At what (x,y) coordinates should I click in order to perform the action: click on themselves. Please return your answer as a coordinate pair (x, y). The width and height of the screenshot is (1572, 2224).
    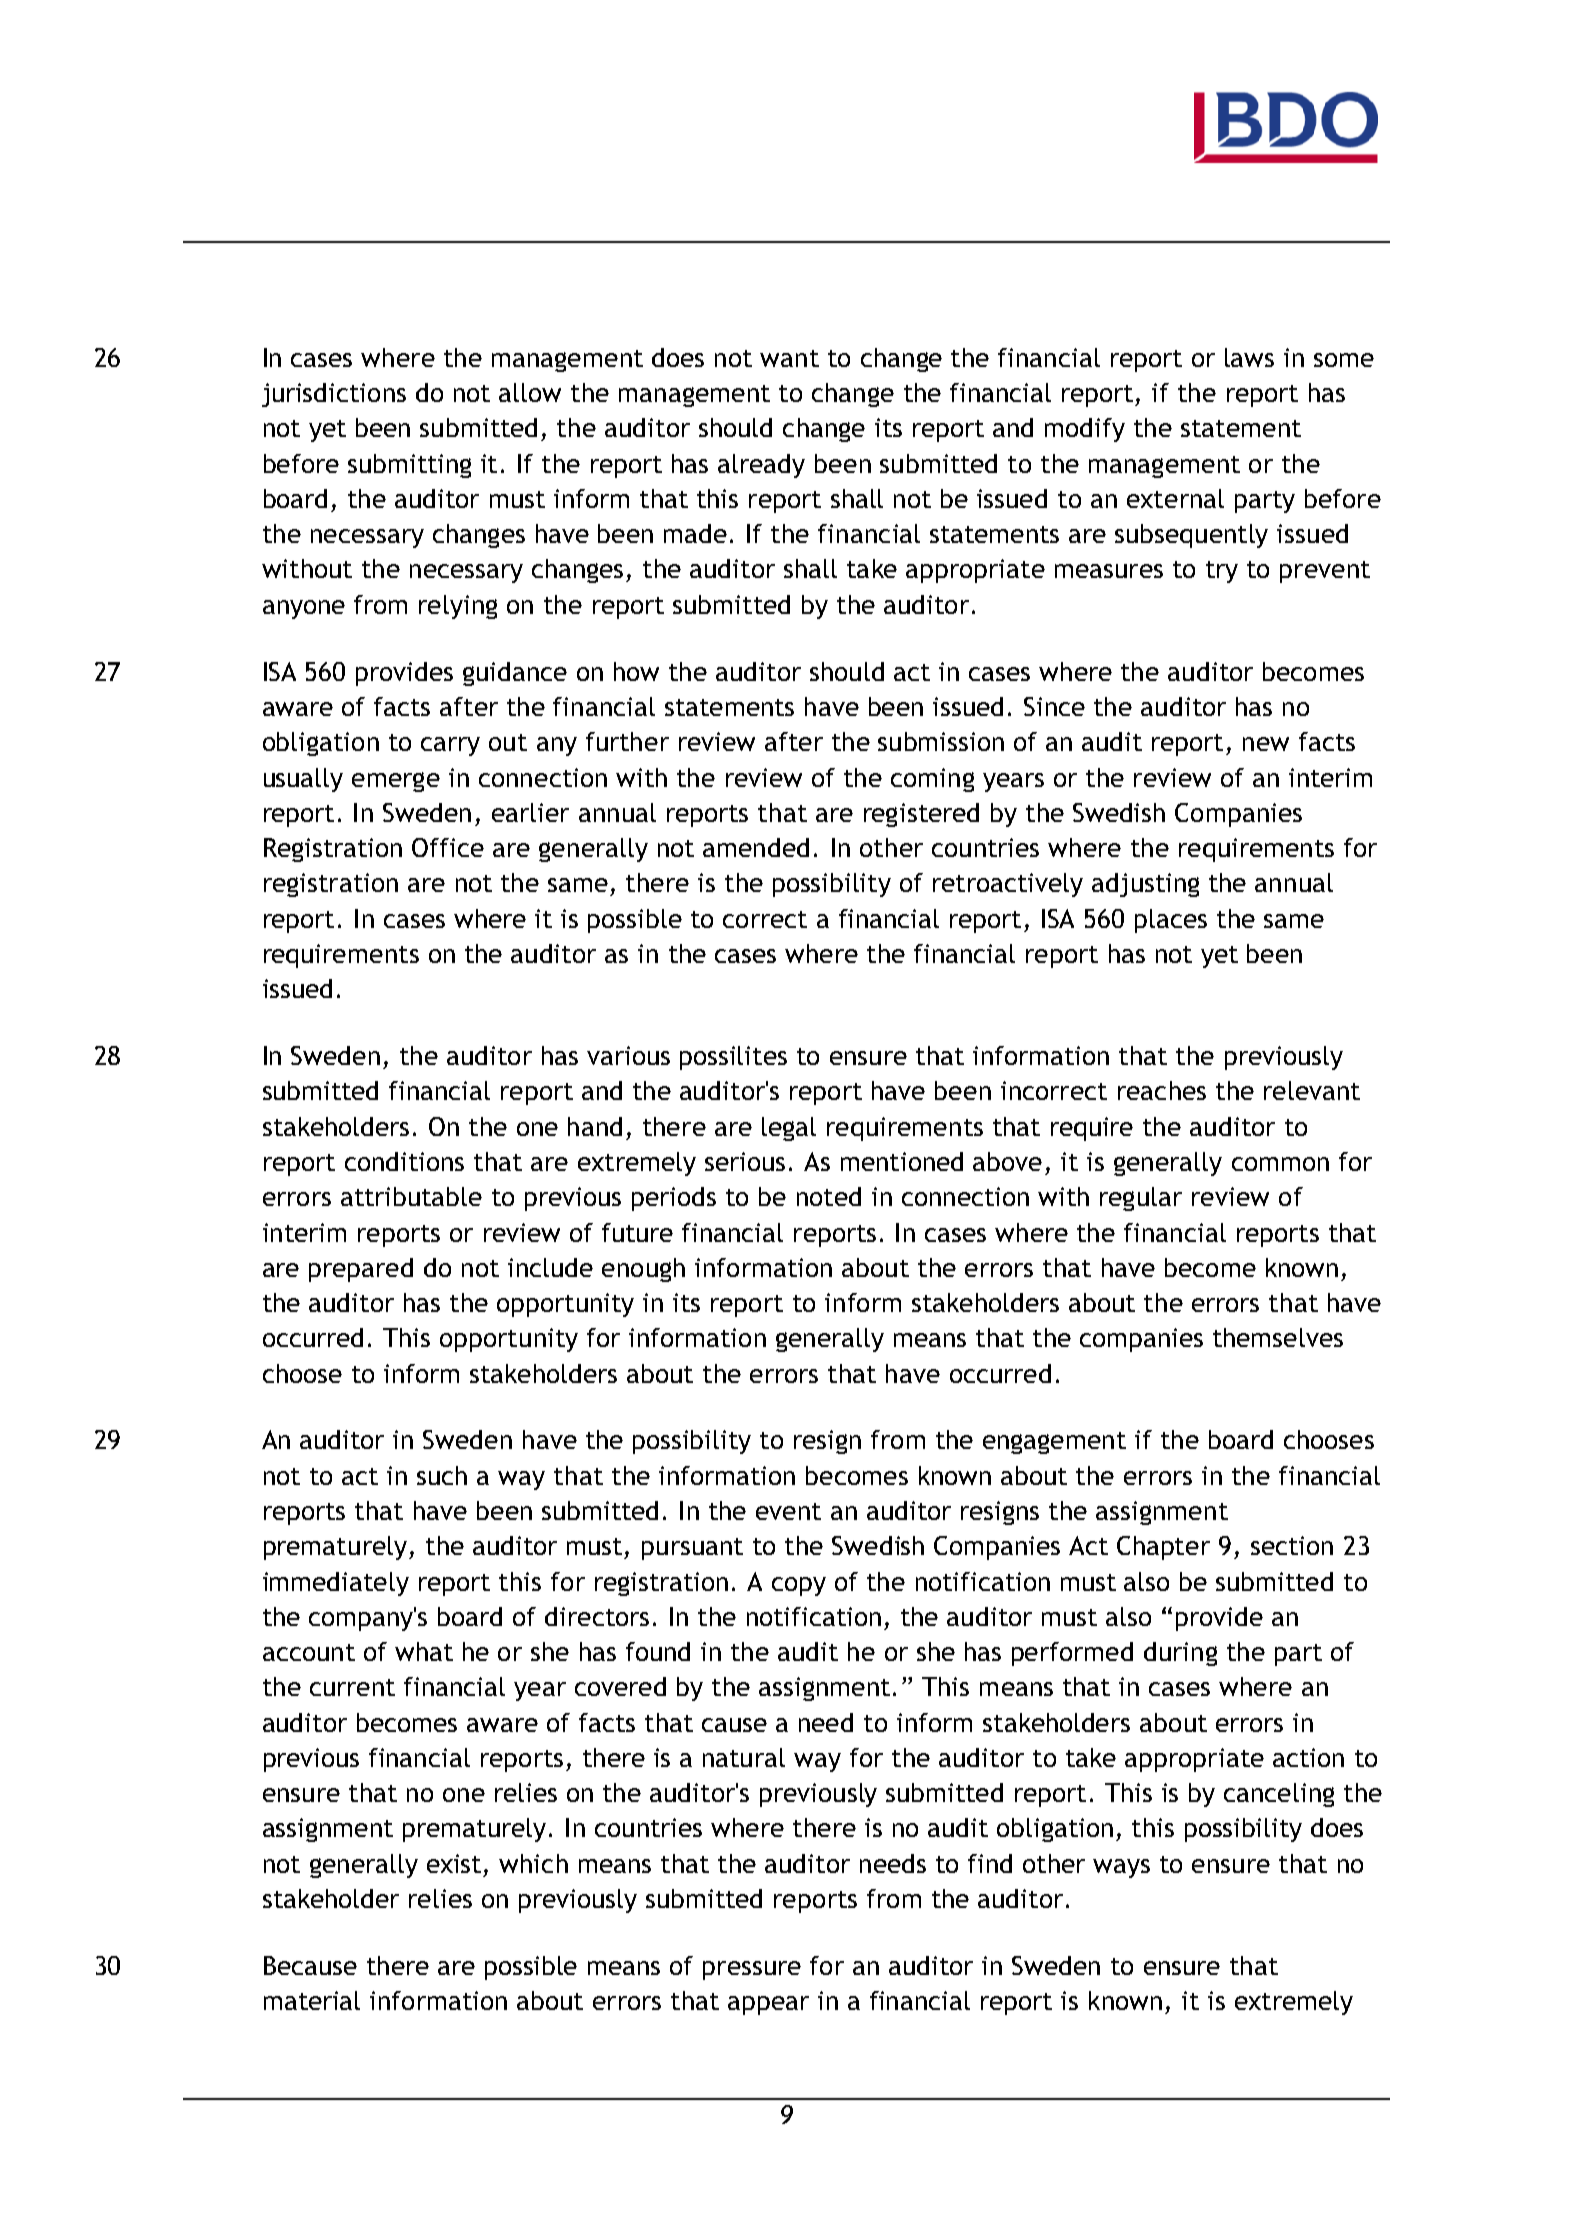
    Looking at the image, I should click on (1278, 1337).
